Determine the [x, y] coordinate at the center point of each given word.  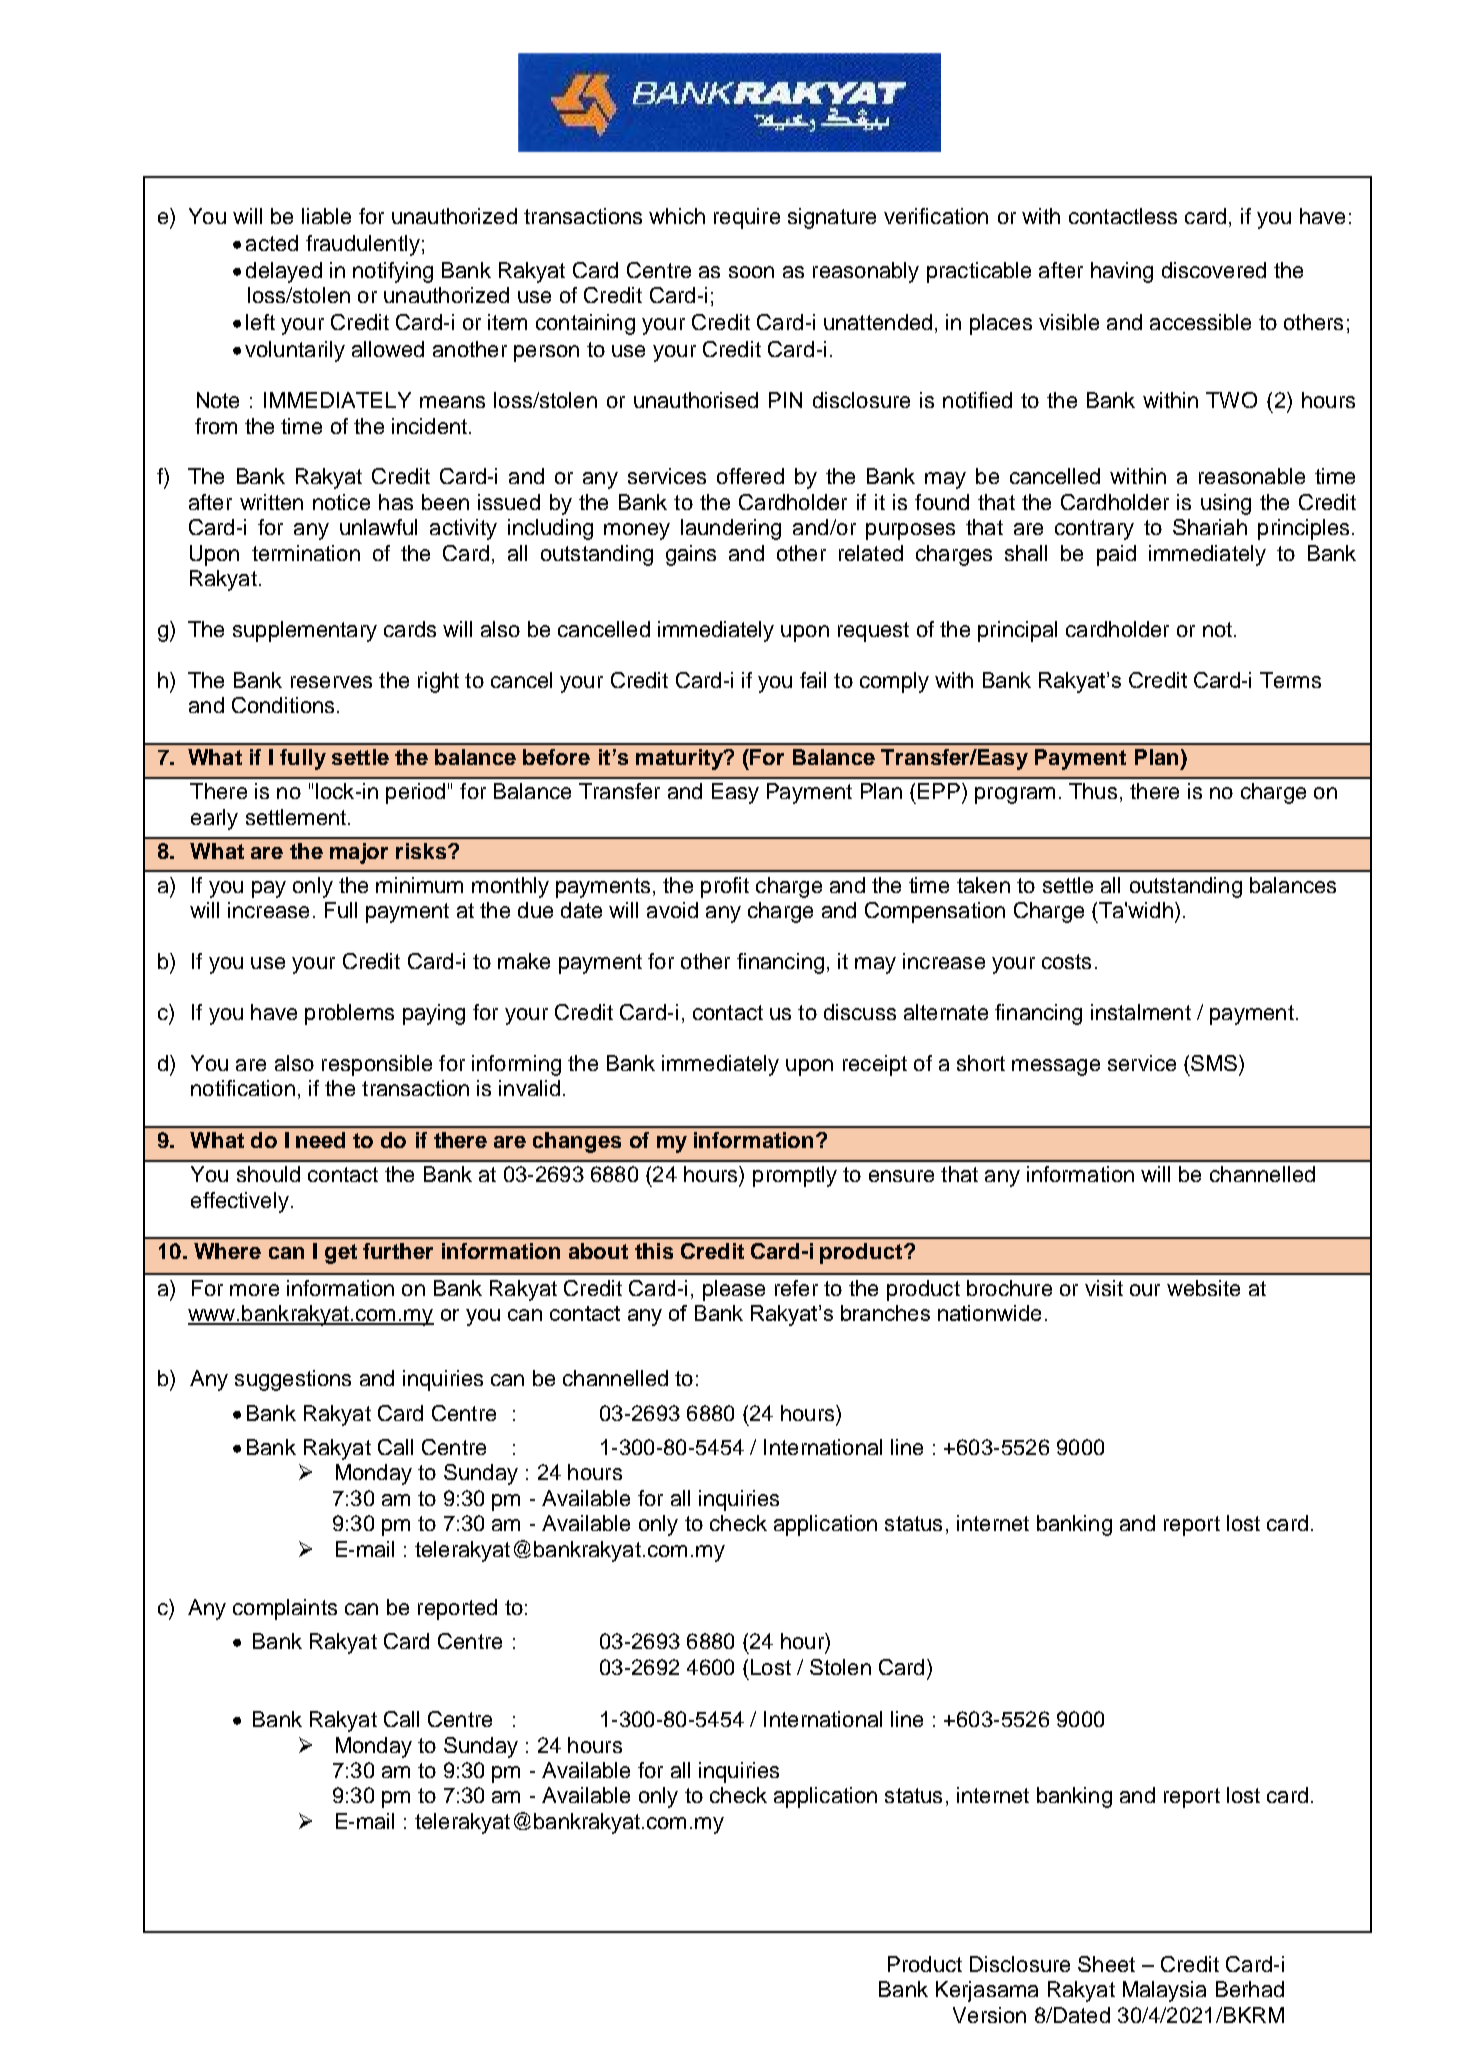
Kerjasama [987, 1991]
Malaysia [1164, 1991]
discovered [1214, 270]
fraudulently [363, 245]
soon [751, 272]
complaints [285, 1609]
